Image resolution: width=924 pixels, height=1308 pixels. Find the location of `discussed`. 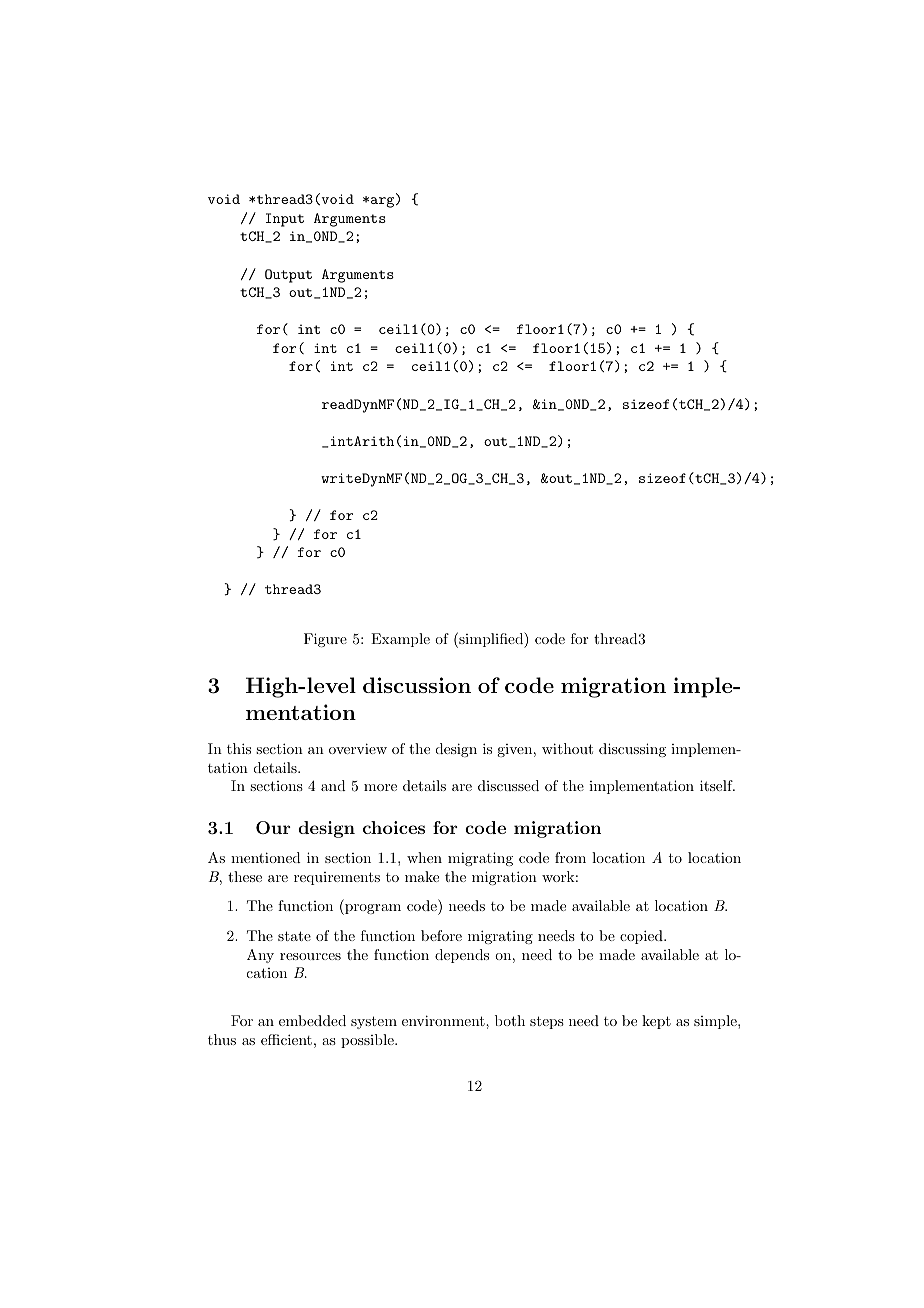

discussed is located at coordinates (508, 785).
